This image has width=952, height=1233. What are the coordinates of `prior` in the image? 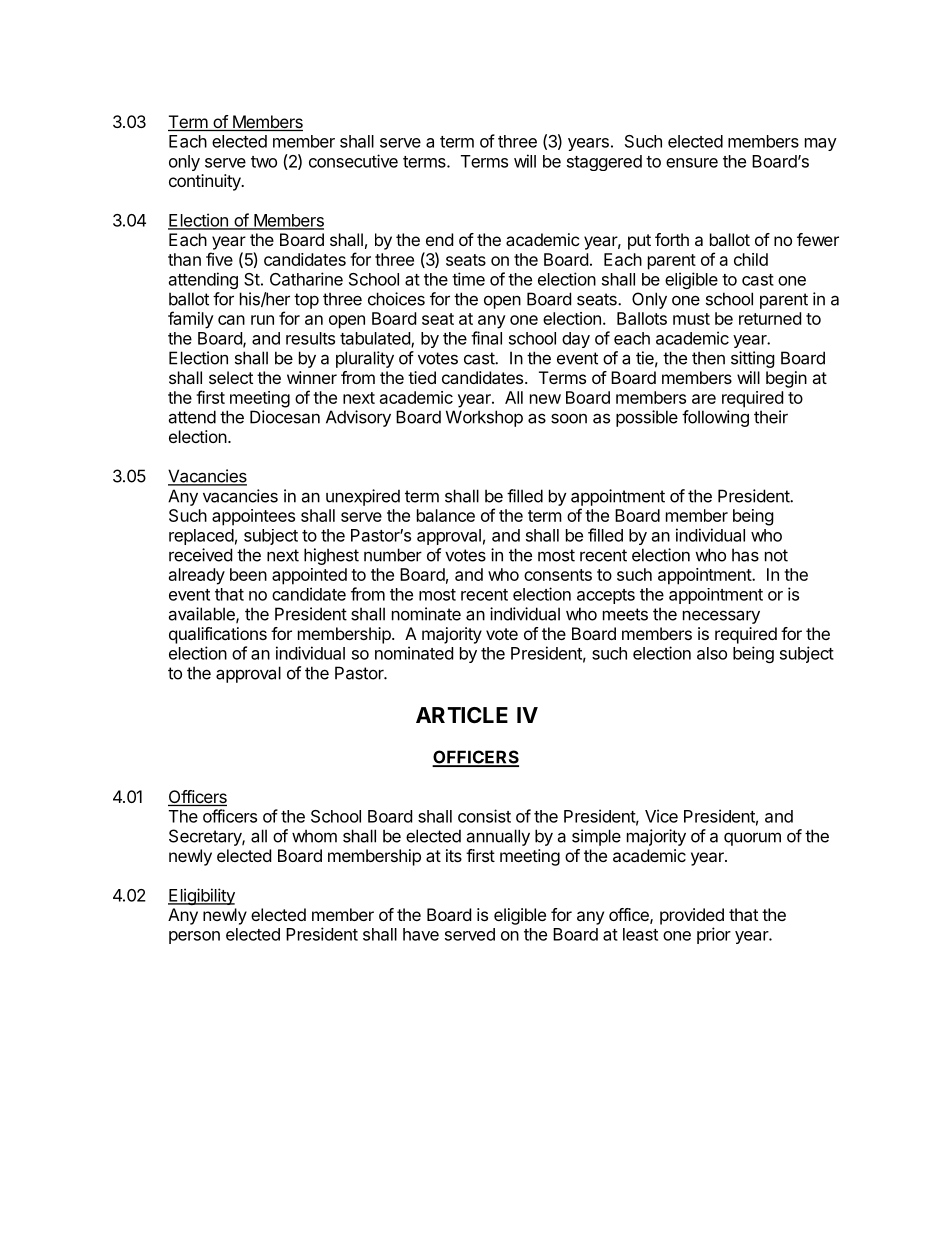 It's located at (714, 935).
